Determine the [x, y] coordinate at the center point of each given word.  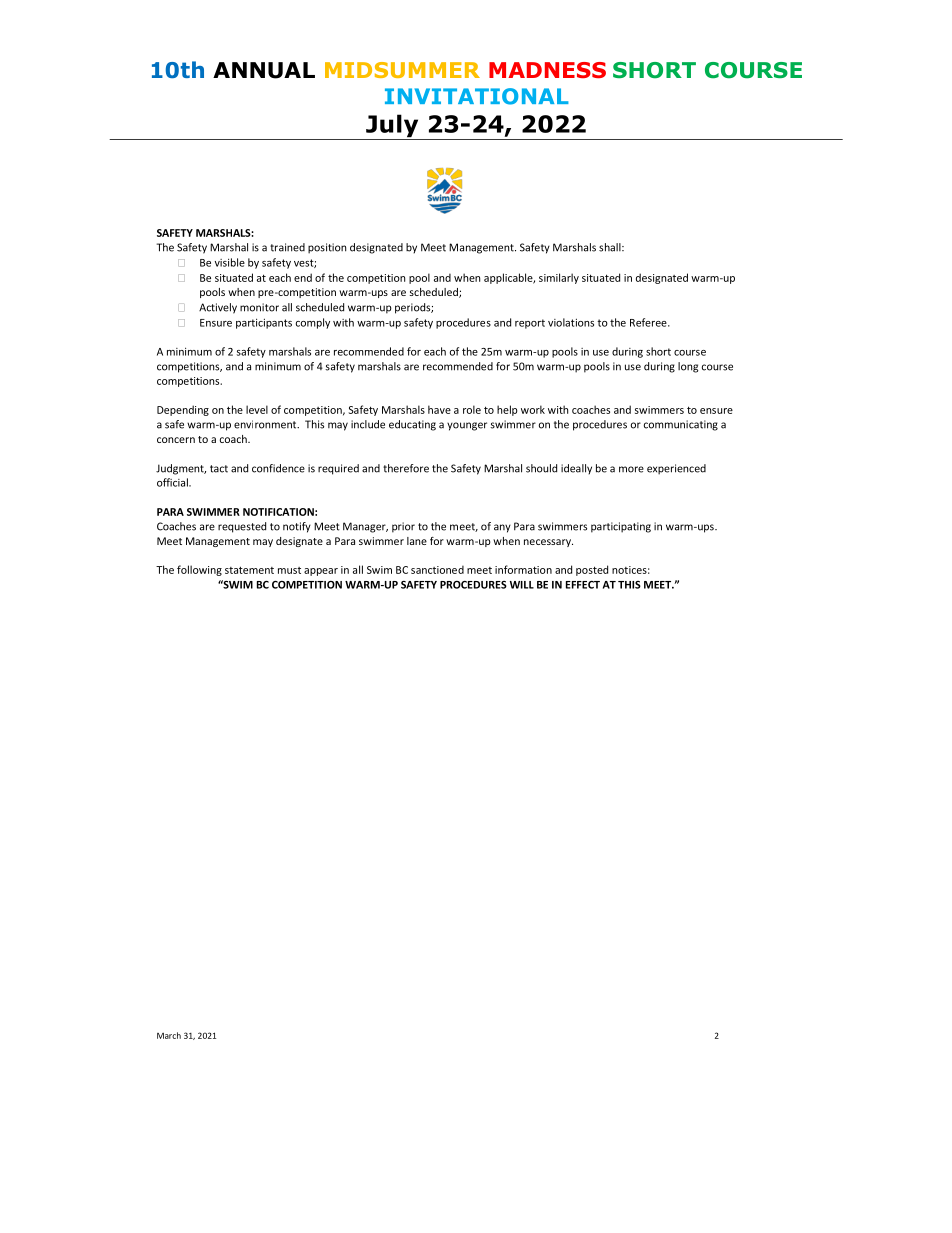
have [439, 409]
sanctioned [437, 569]
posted [592, 570]
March [169, 1035]
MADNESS [547, 70]
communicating [681, 425]
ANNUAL [264, 70]
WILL [522, 585]
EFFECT [583, 585]
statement [249, 570]
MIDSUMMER [402, 70]
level [257, 409]
